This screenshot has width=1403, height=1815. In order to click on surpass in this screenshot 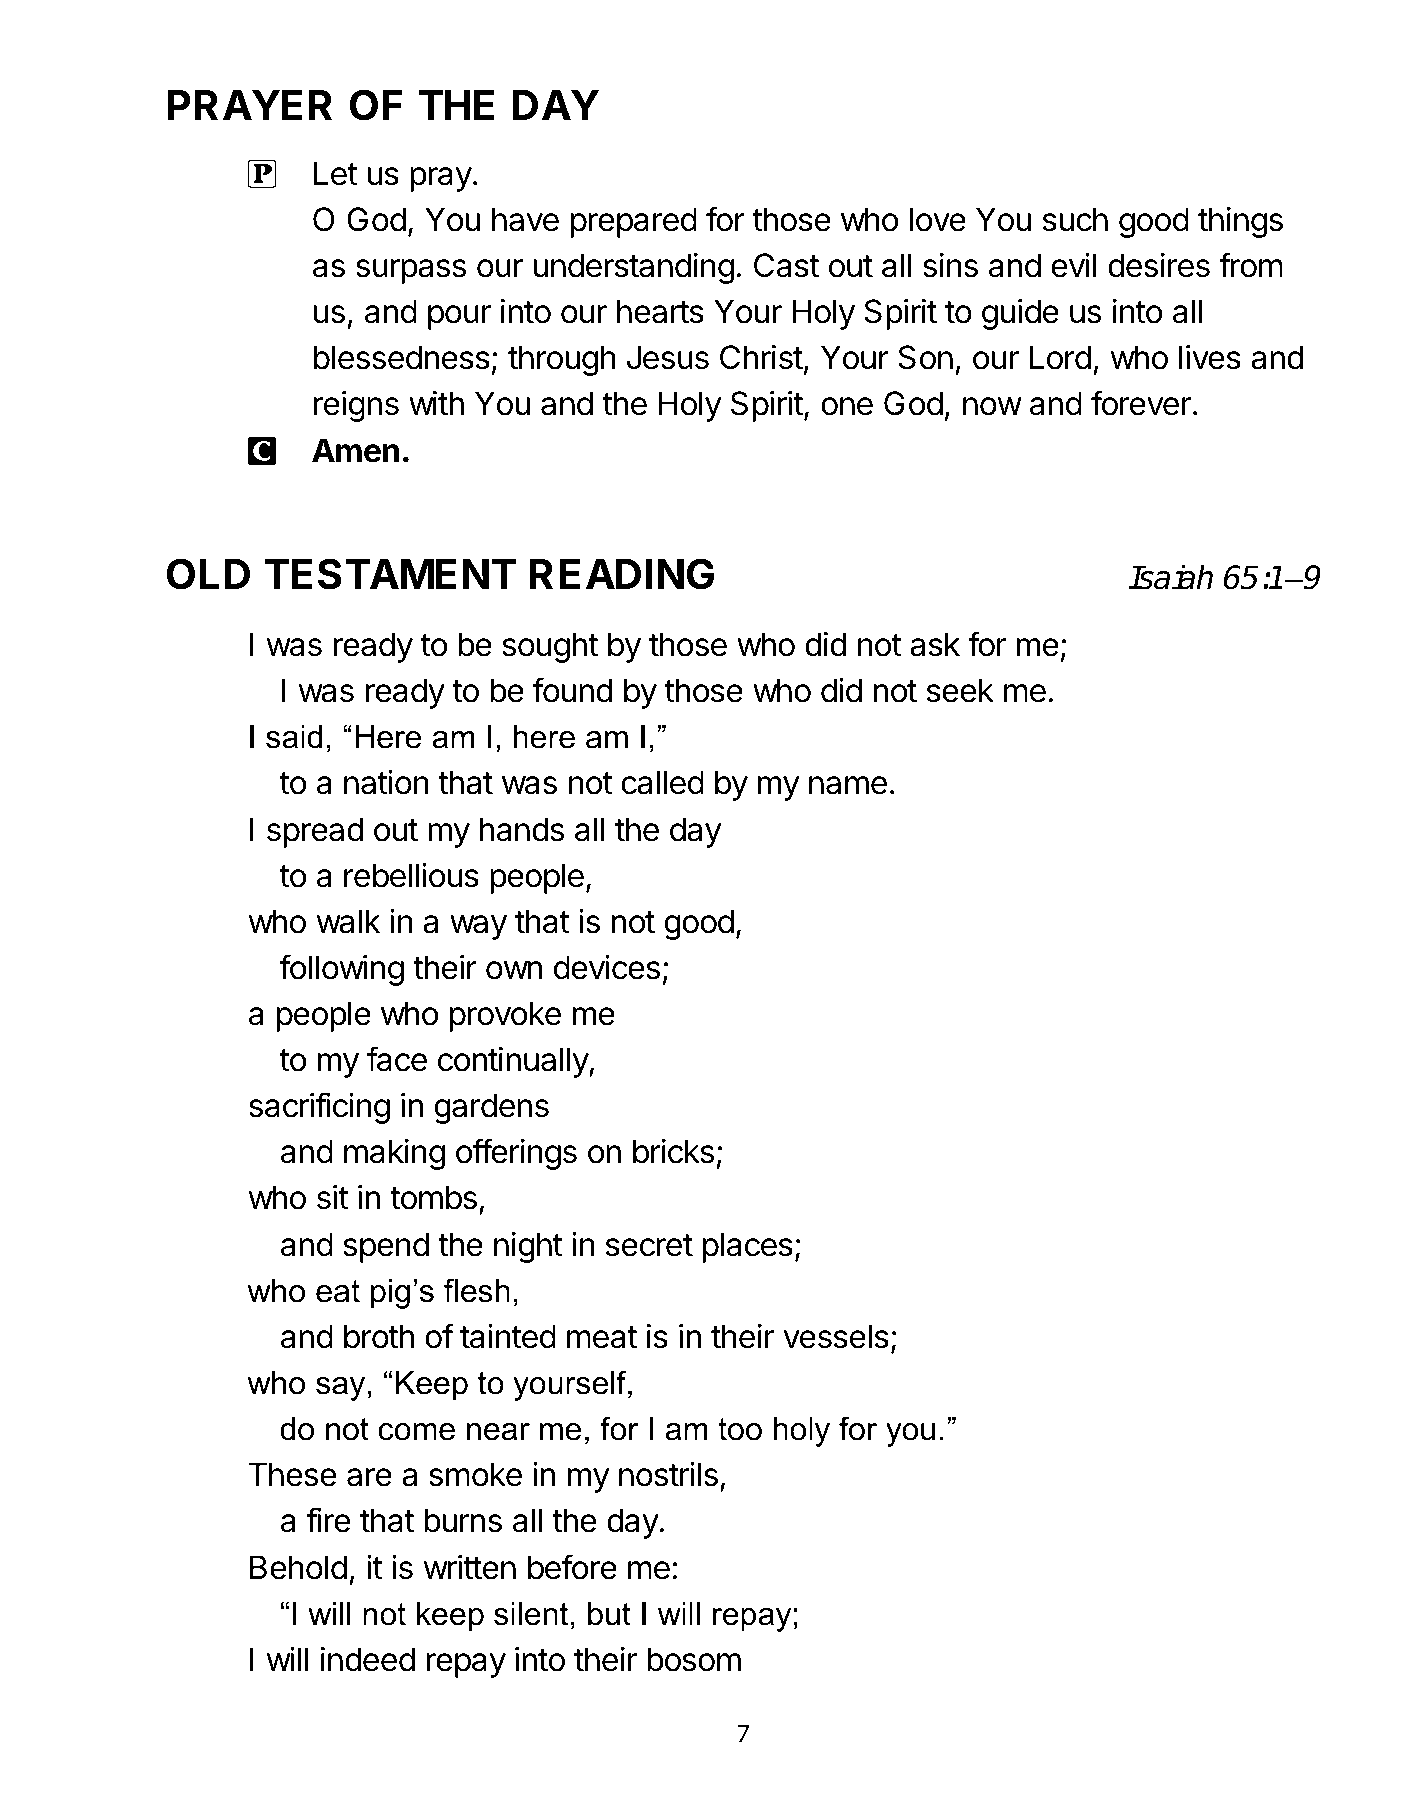, I will do `click(411, 271)`.
